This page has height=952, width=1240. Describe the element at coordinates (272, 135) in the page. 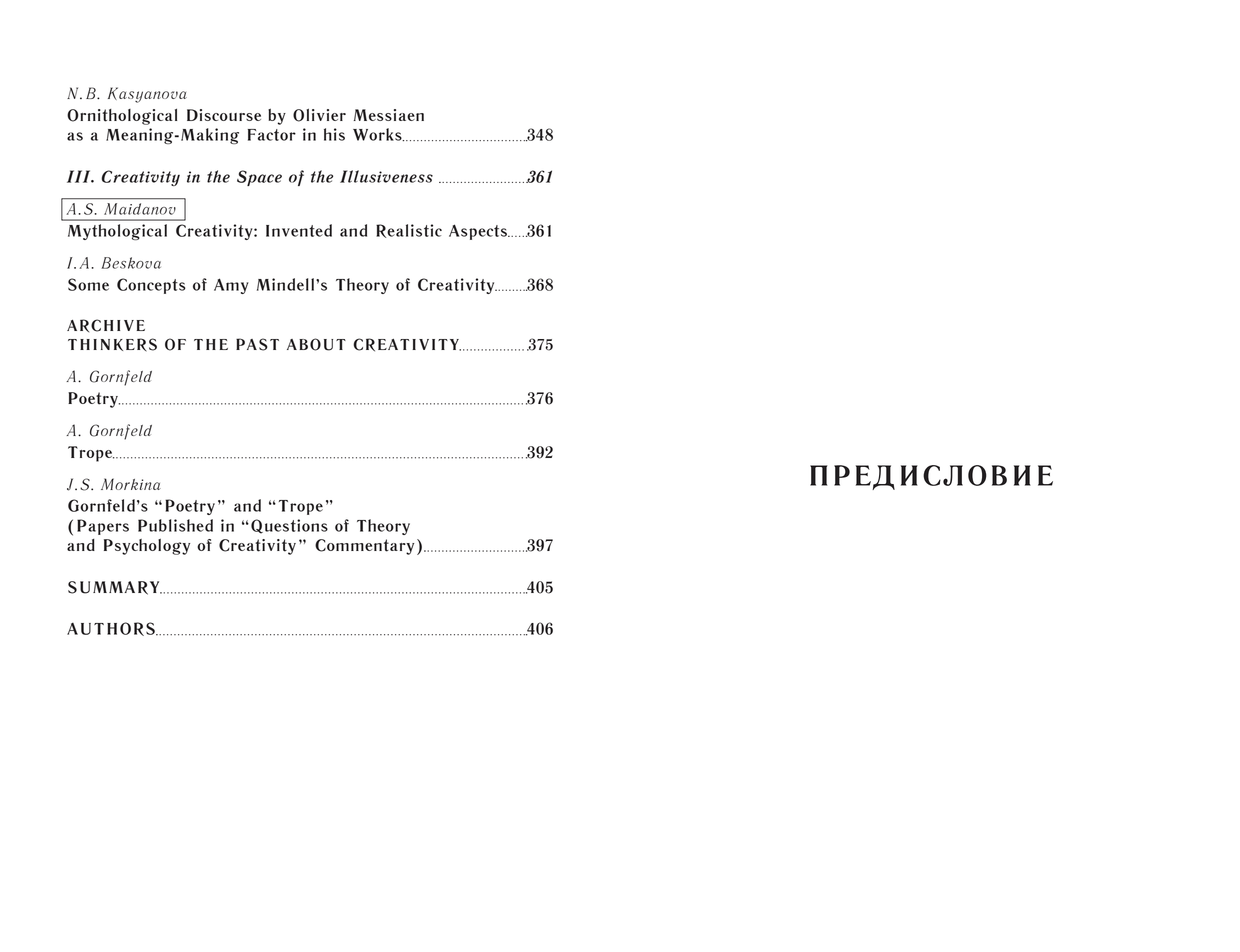

I see `Factor` at that location.
